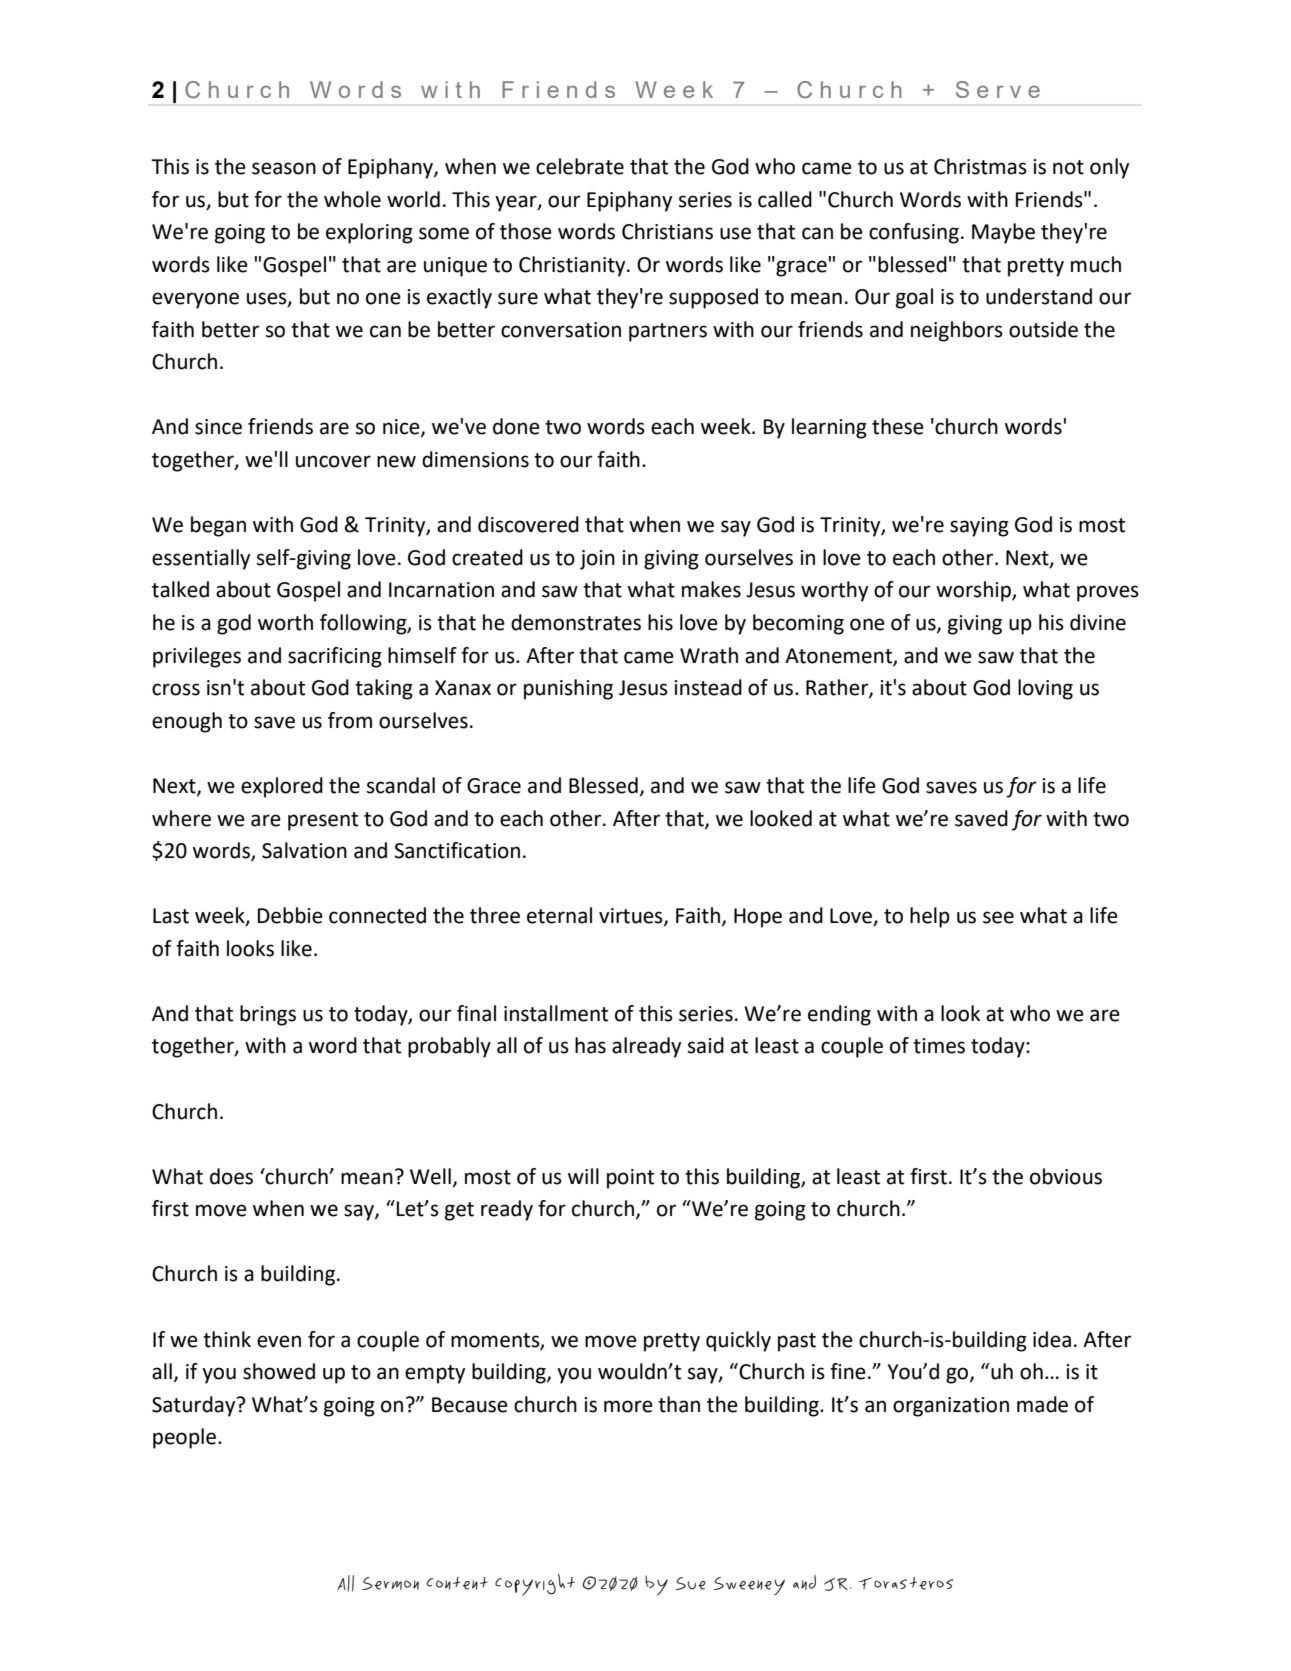 The image size is (1291, 1671). What do you see at coordinates (279, 1341) in the screenshot?
I see `even` at bounding box center [279, 1341].
